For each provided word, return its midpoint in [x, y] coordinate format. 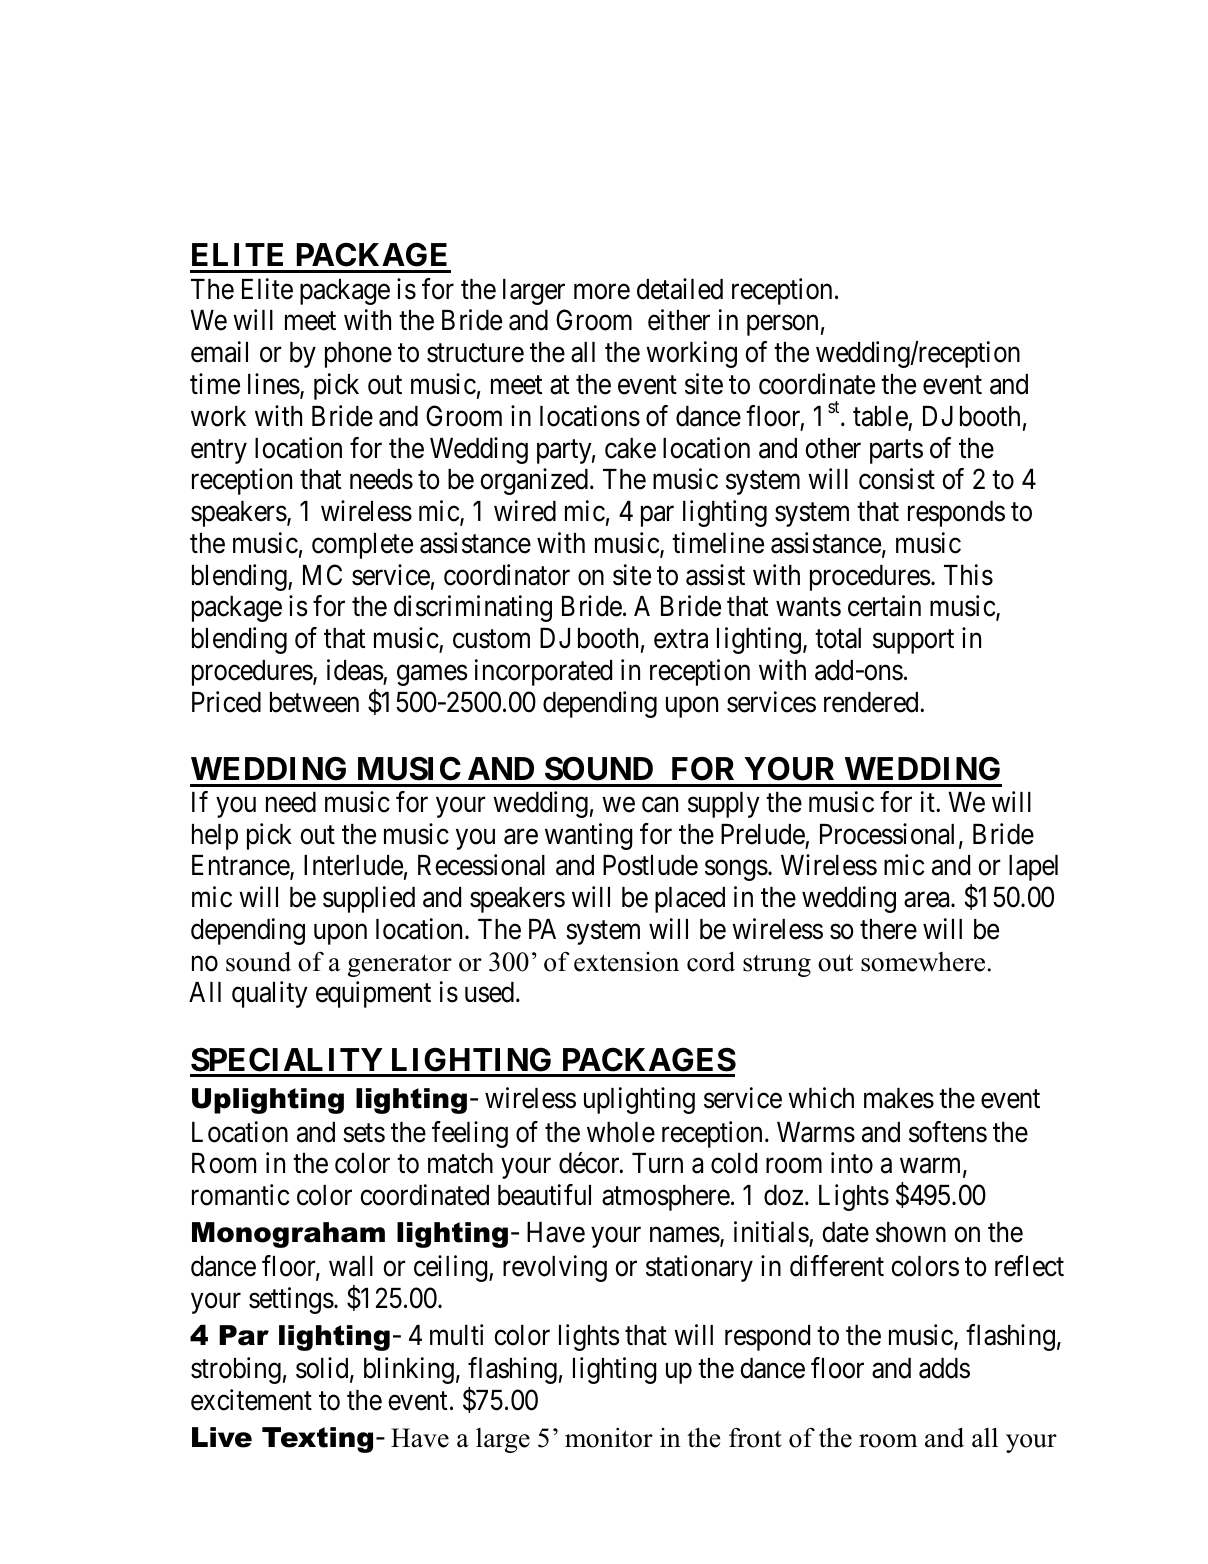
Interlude [353, 865]
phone [358, 355]
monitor [609, 1438]
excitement [251, 1400]
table [880, 416]
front [755, 1437]
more [602, 292]
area [928, 900]
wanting [589, 836]
